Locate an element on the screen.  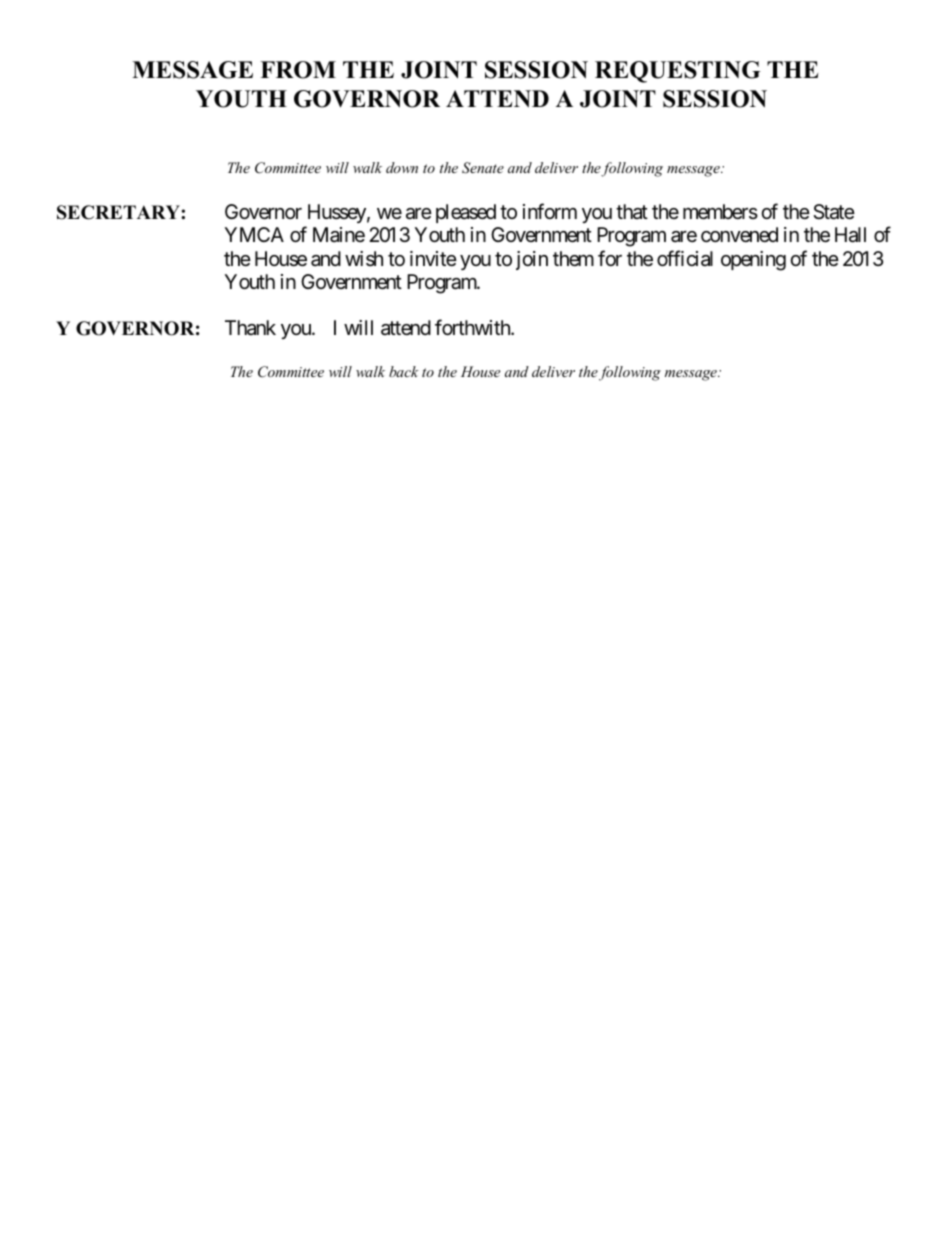
Senate is located at coordinates (483, 168).
